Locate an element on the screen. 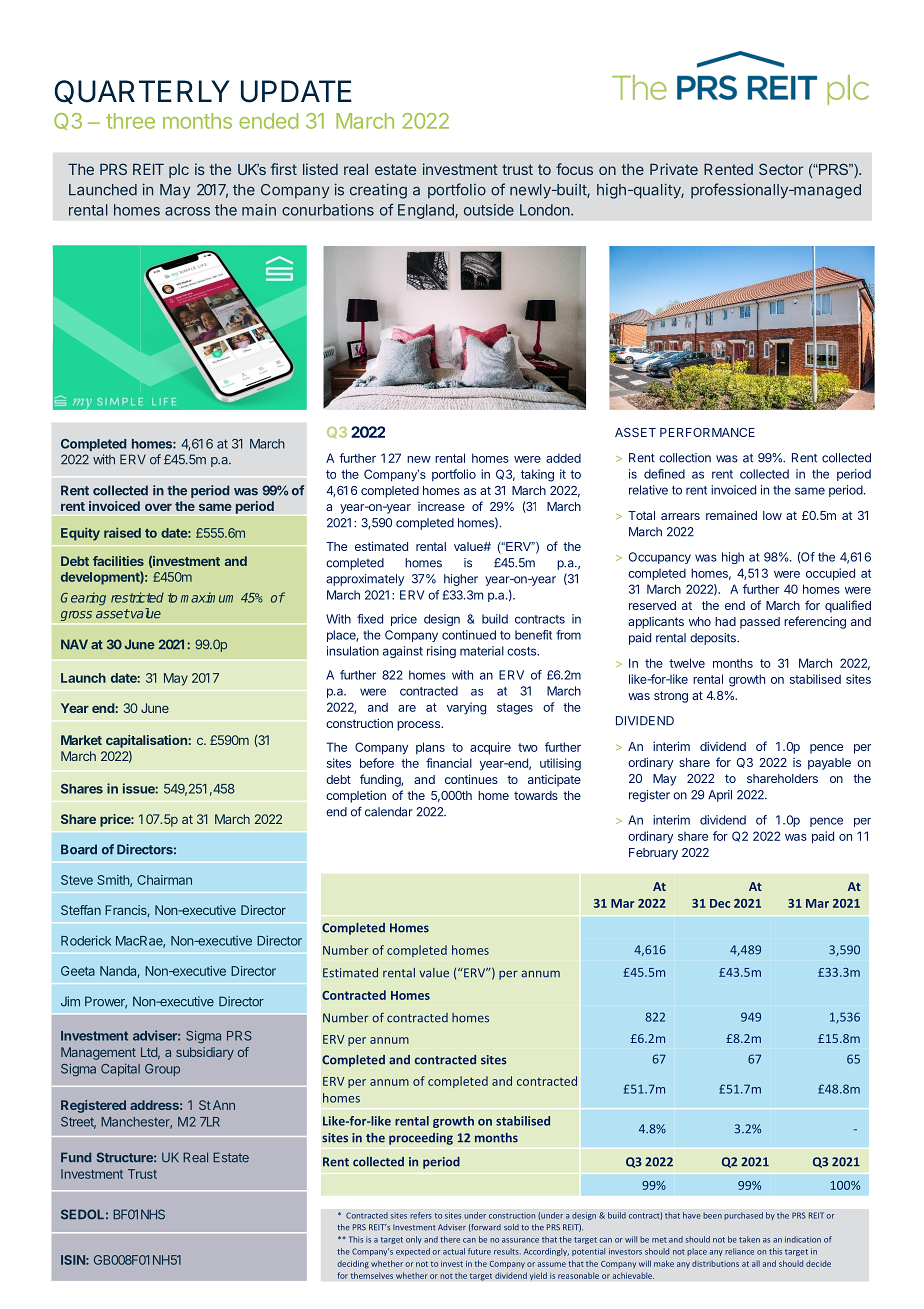  across is located at coordinates (187, 211).
